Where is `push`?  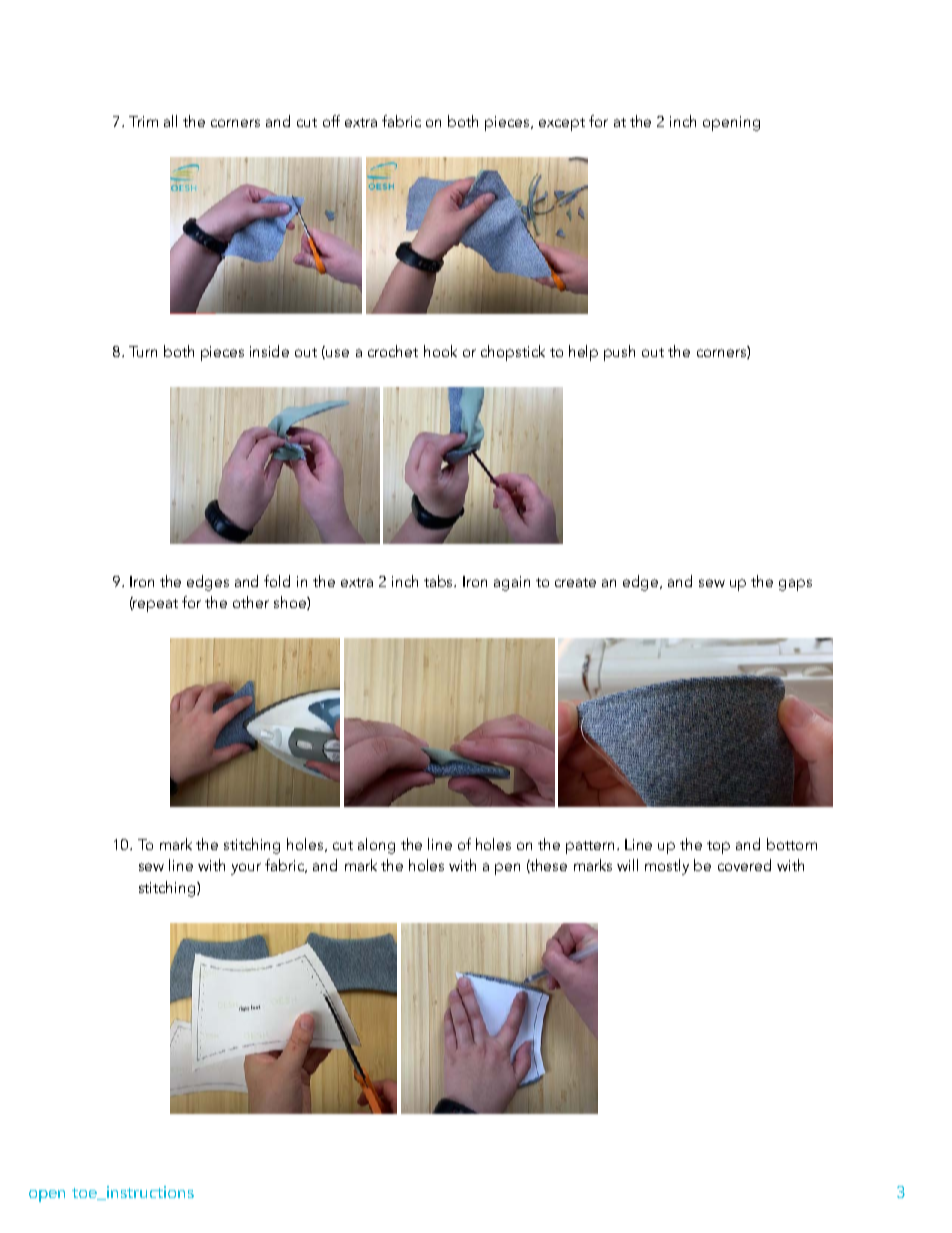
push is located at coordinates (619, 353).
